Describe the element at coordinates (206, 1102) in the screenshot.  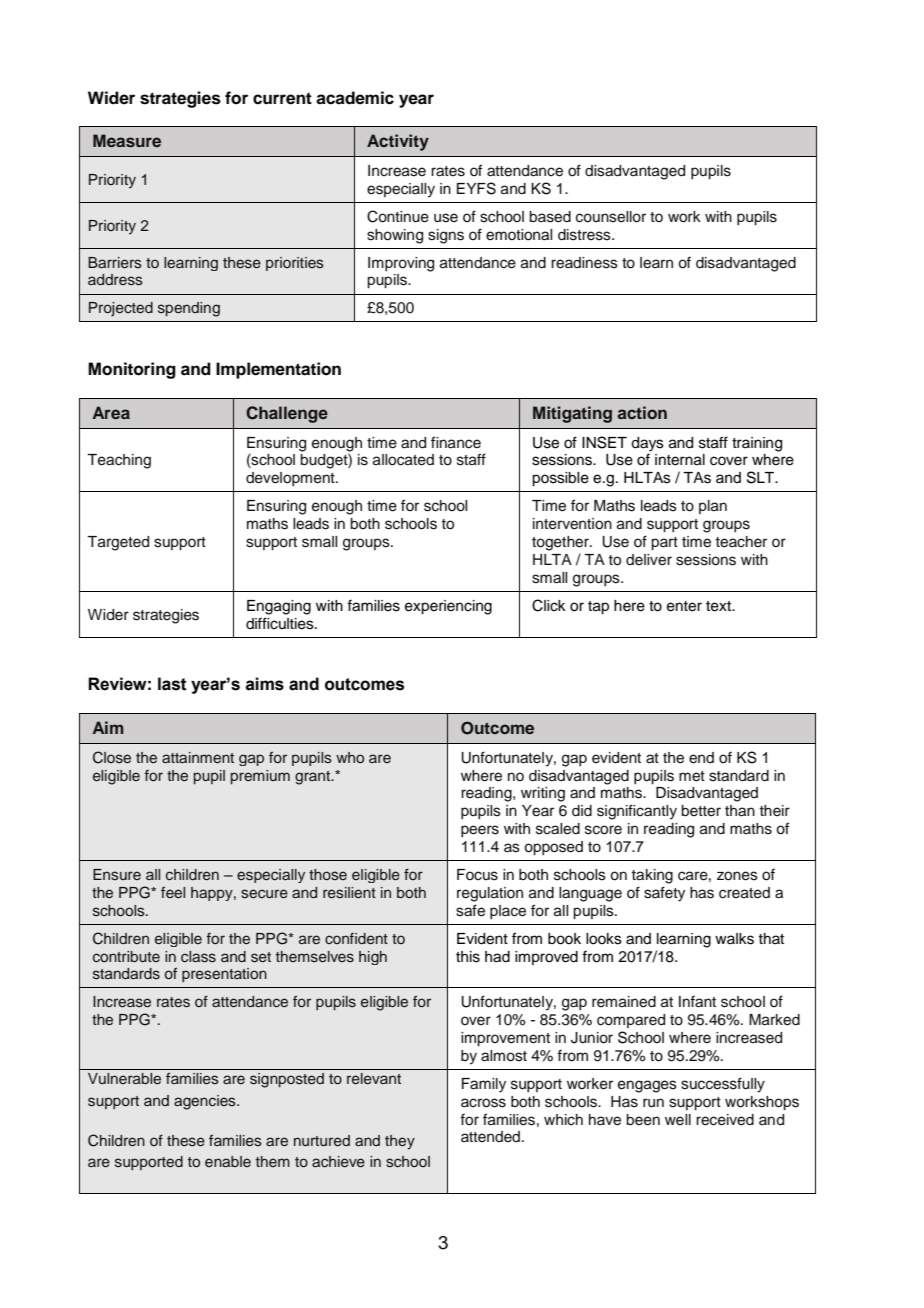
I see `agencies` at that location.
